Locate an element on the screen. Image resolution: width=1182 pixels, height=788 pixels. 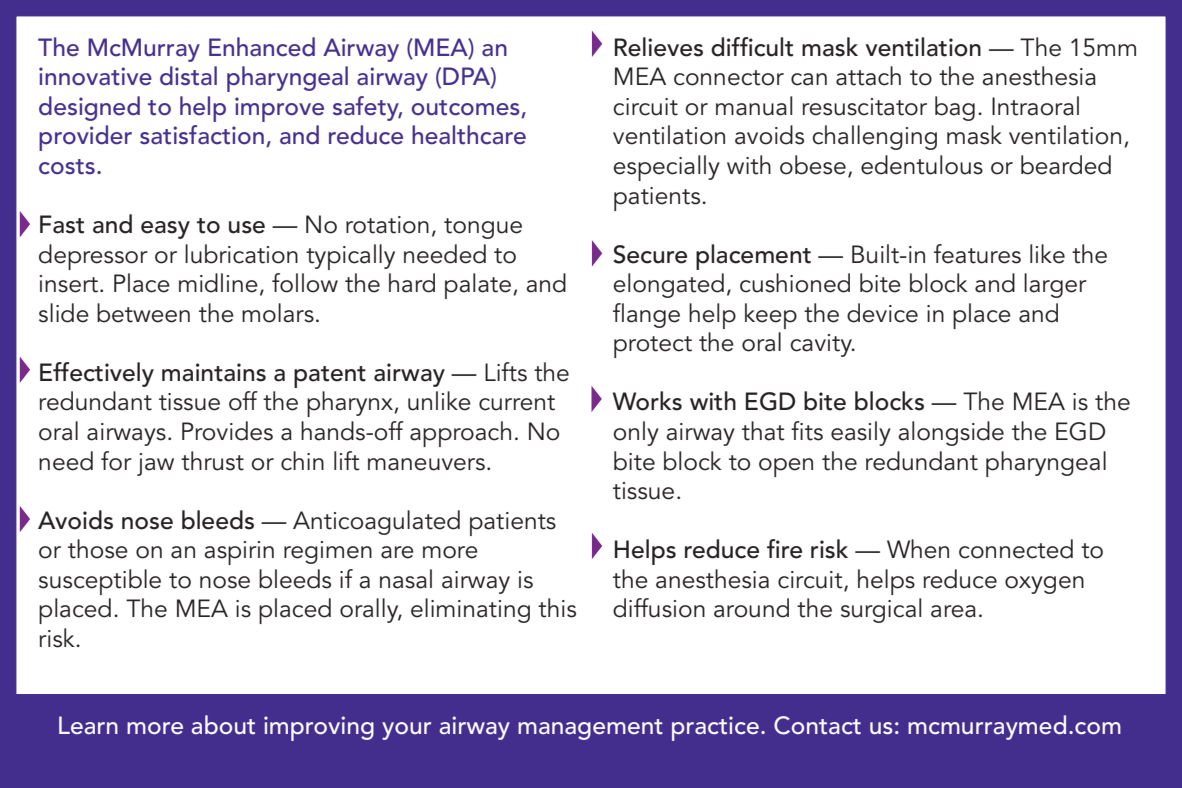
distal is located at coordinates (188, 76).
